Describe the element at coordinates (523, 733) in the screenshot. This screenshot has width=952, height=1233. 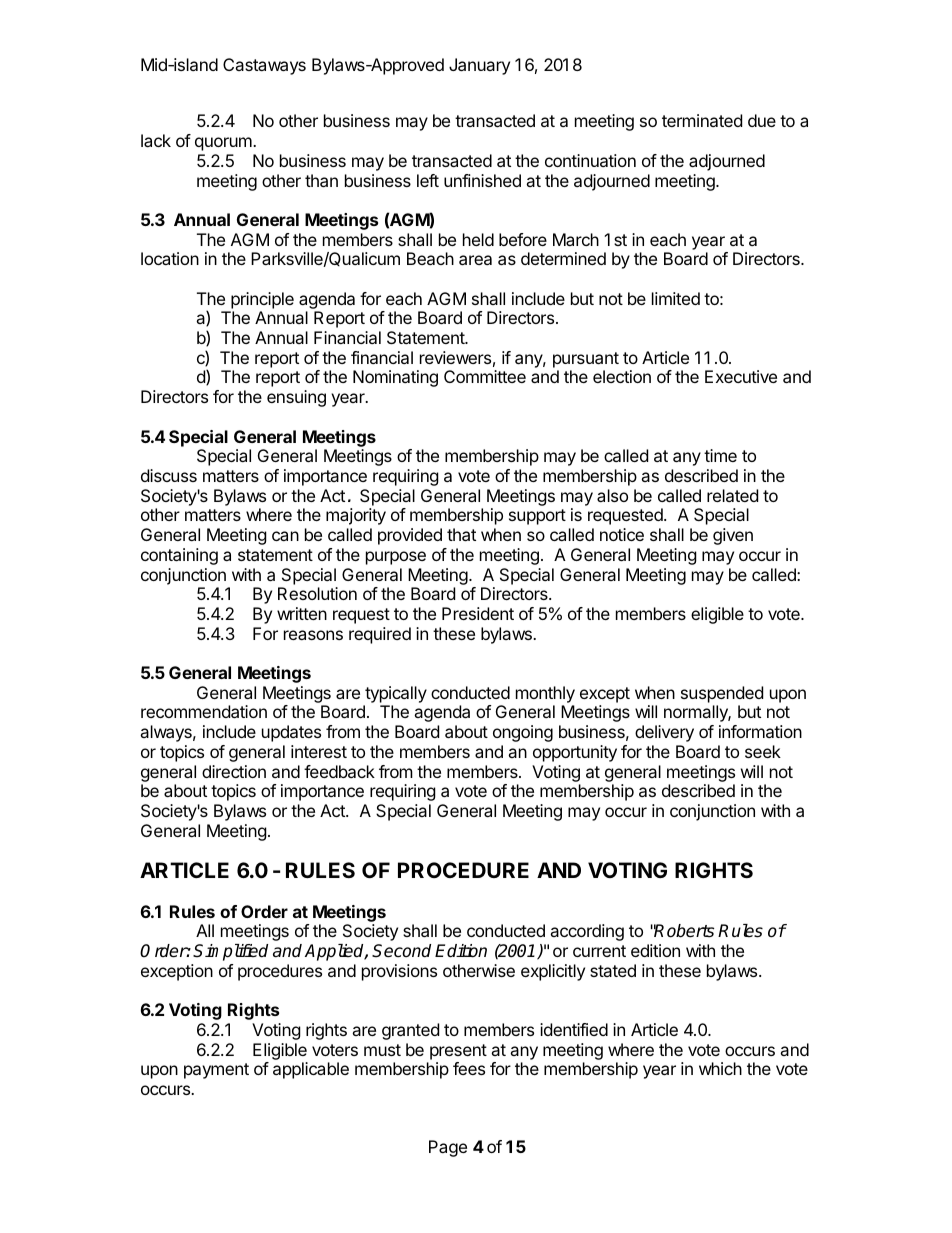
I see `ongoing` at that location.
